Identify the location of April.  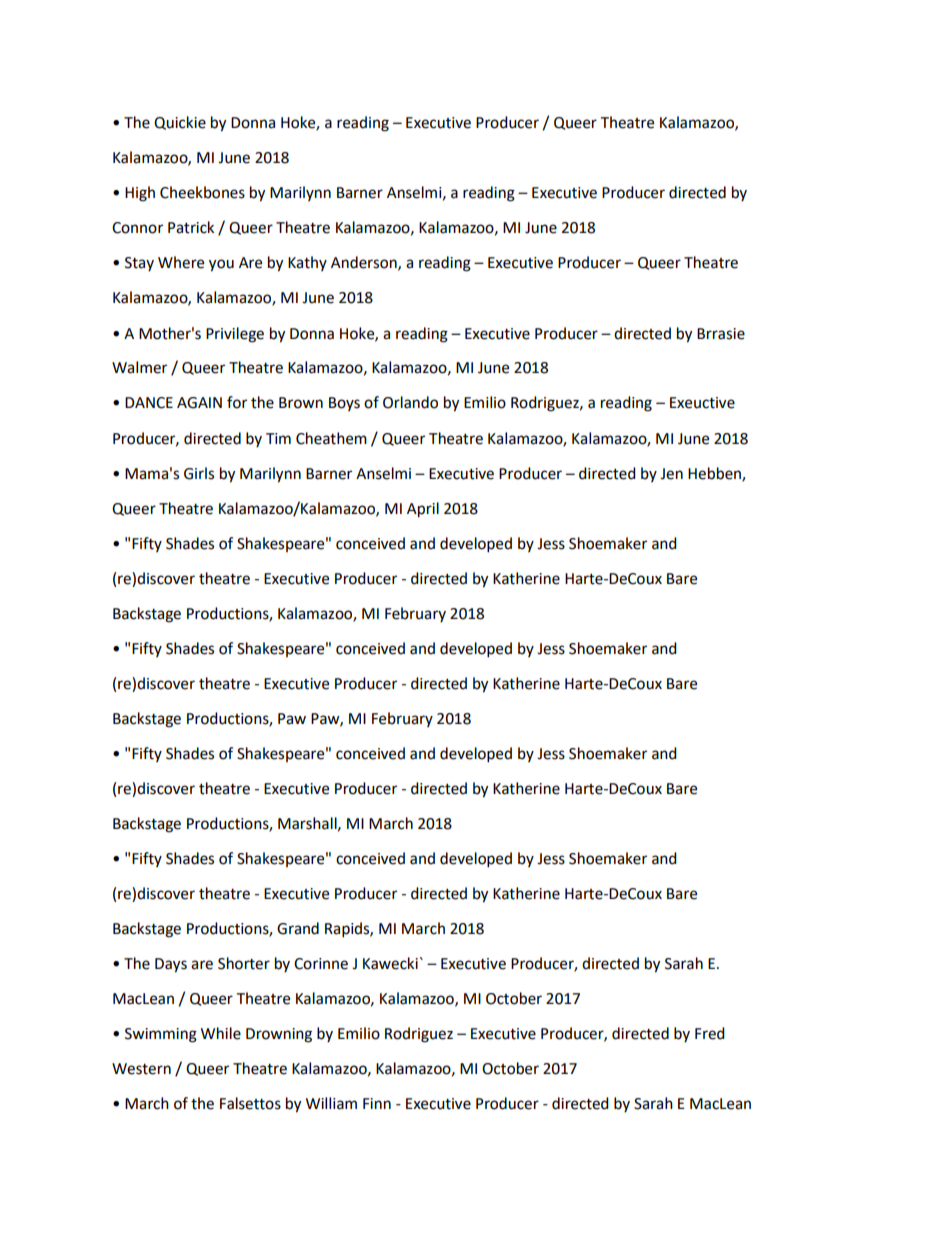
(423, 510).
